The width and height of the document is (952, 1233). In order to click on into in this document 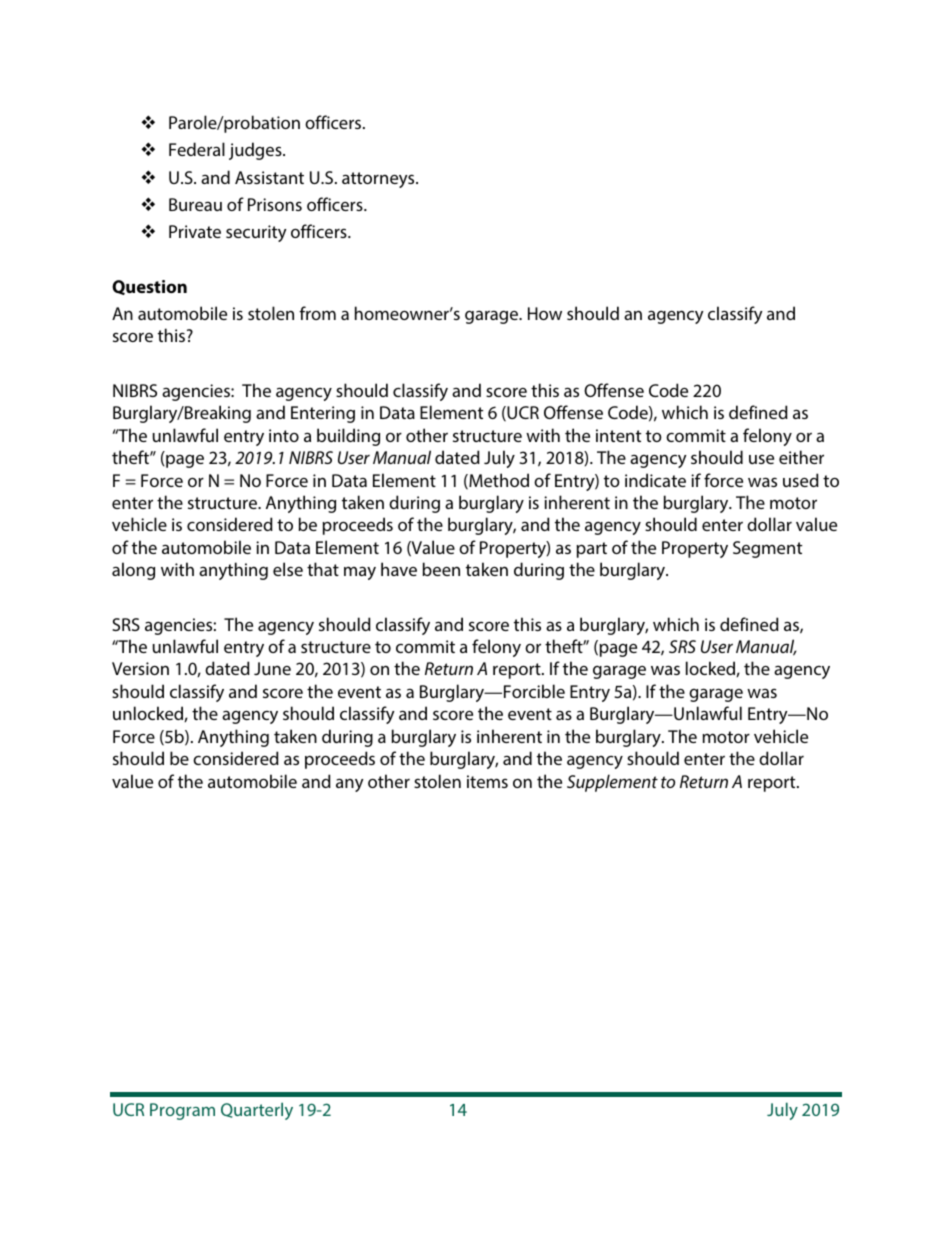, I will do `click(284, 435)`.
